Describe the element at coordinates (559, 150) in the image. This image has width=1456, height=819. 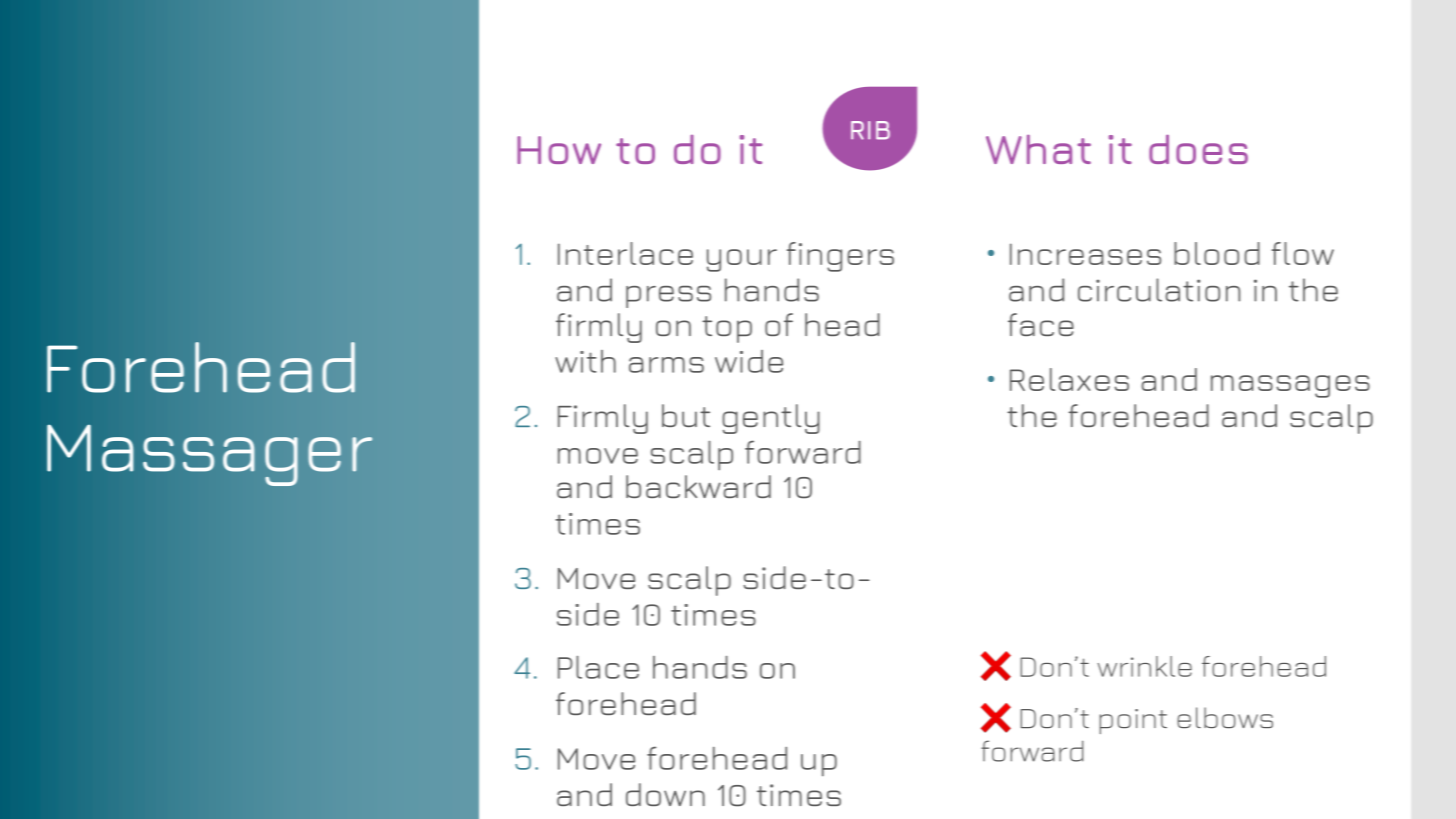
I see `How` at that location.
